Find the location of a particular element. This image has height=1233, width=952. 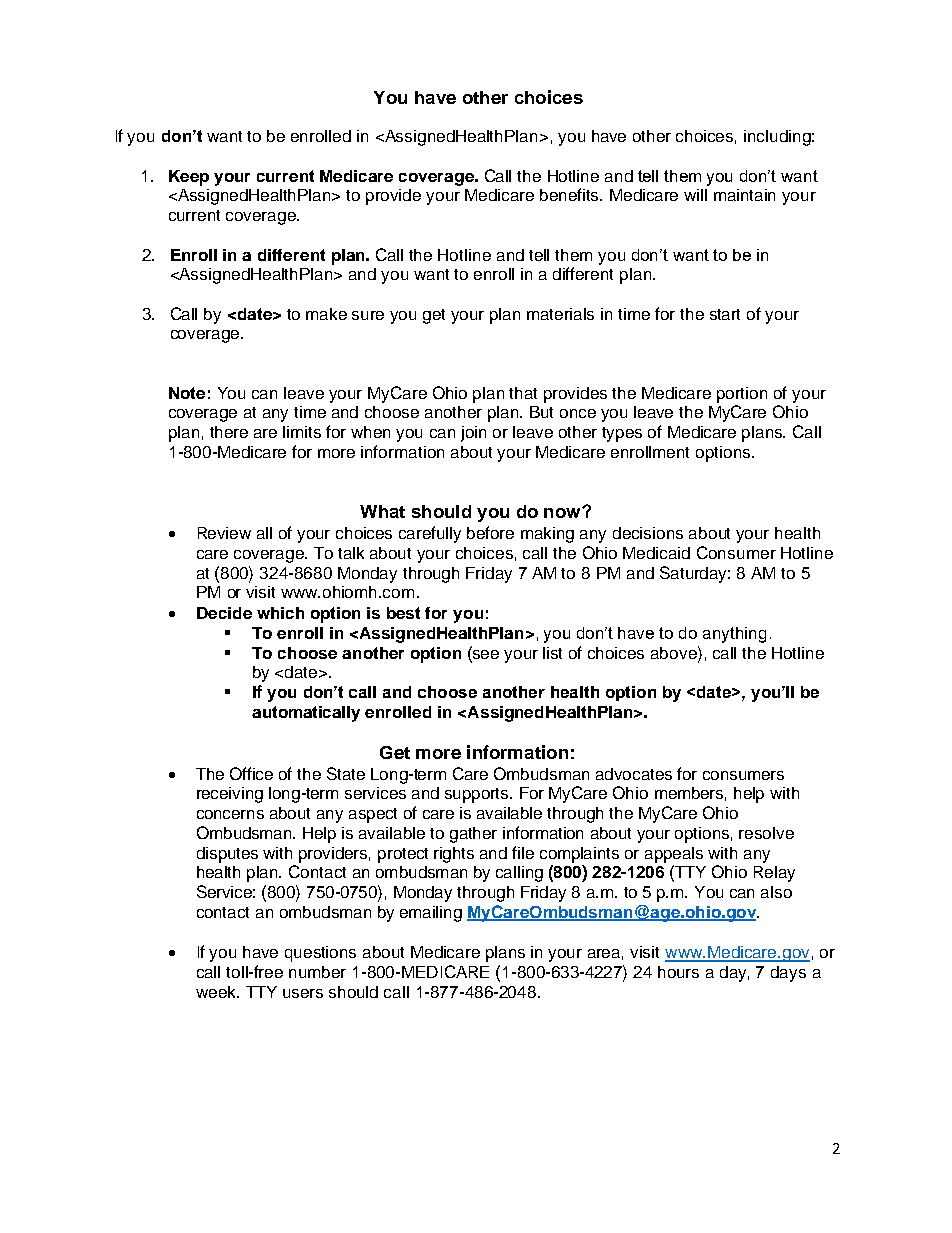

week is located at coordinates (217, 992).
